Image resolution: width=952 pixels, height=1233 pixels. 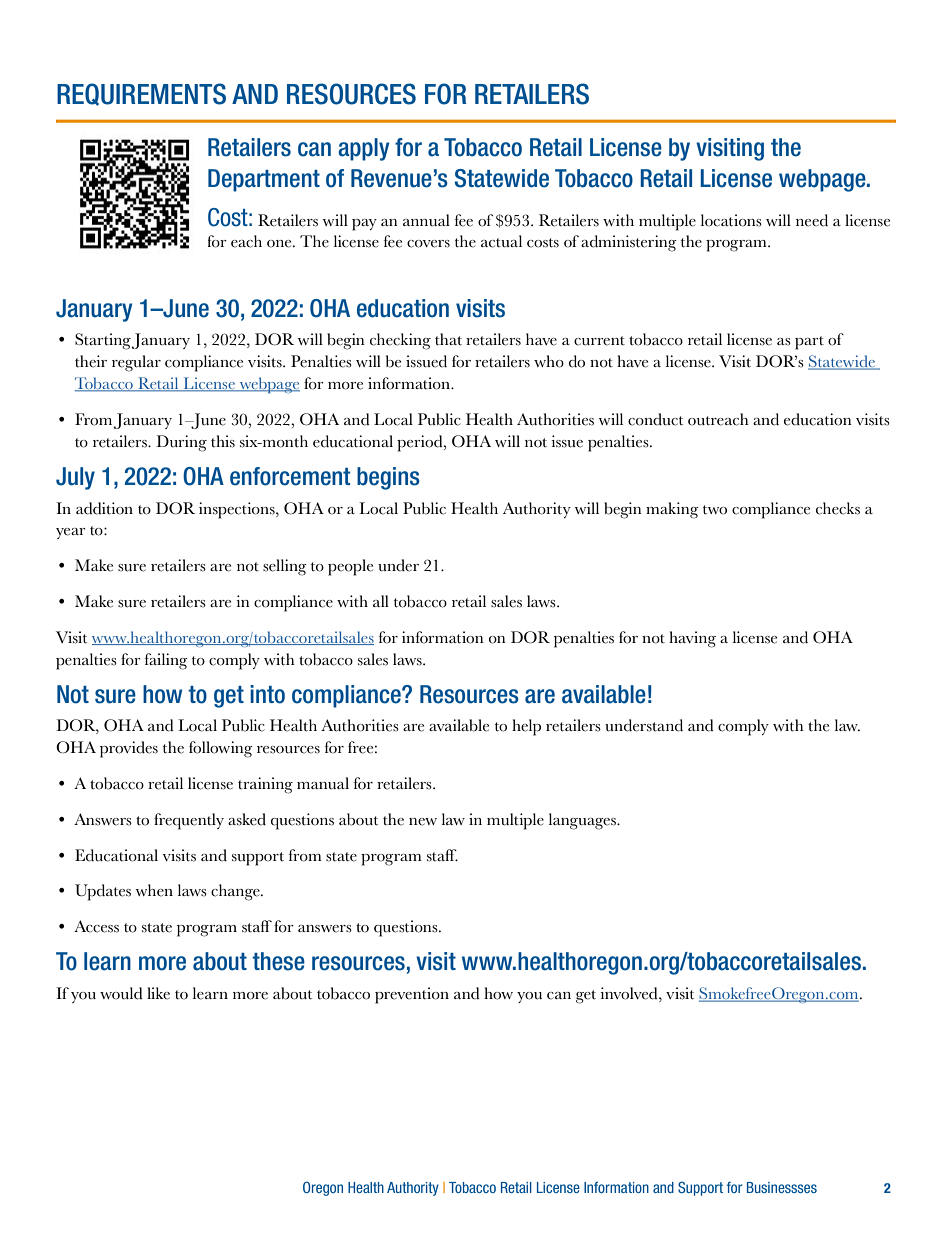 What do you see at coordinates (731, 220) in the image?
I see `locations` at bounding box center [731, 220].
